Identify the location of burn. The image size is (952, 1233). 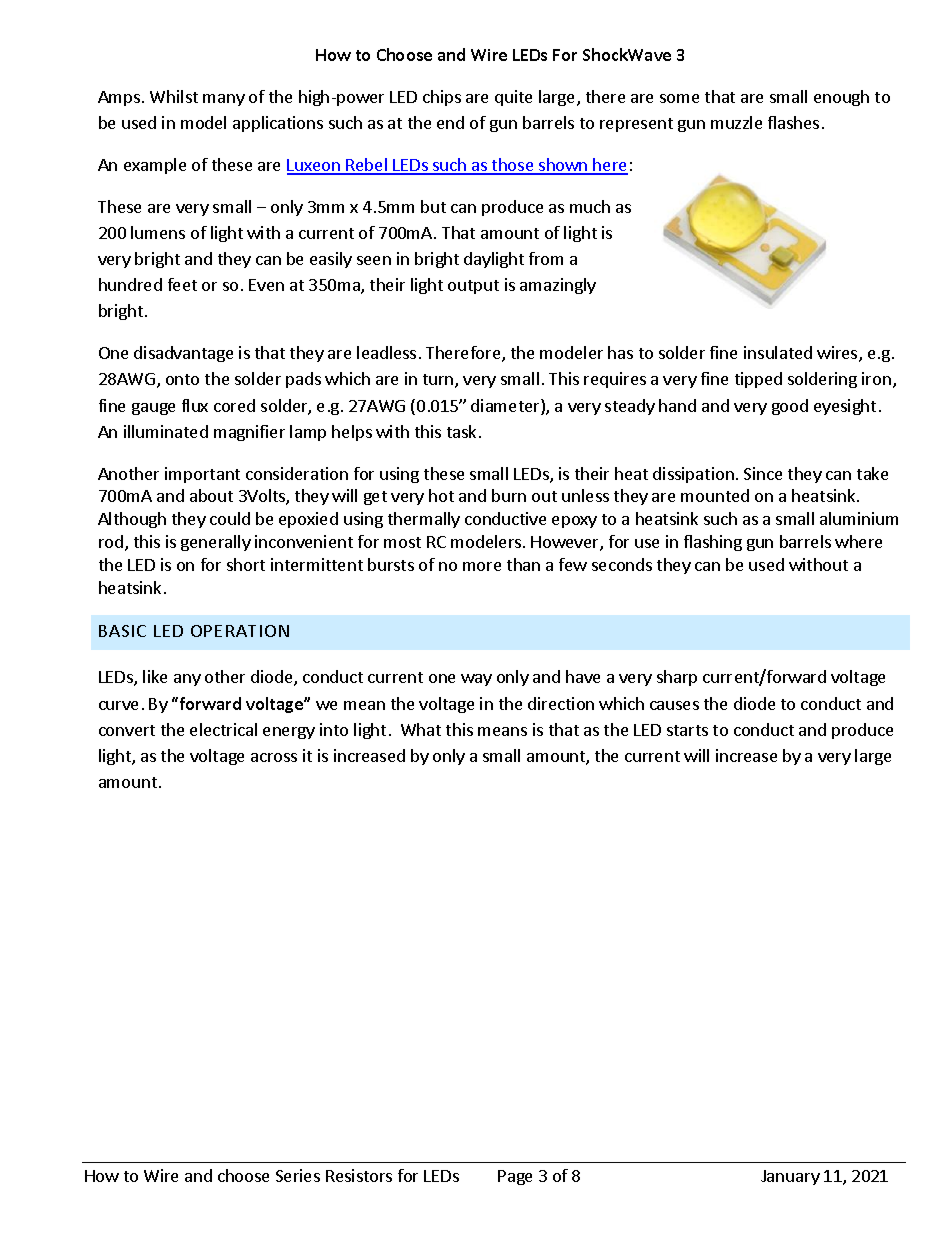
(509, 495).
